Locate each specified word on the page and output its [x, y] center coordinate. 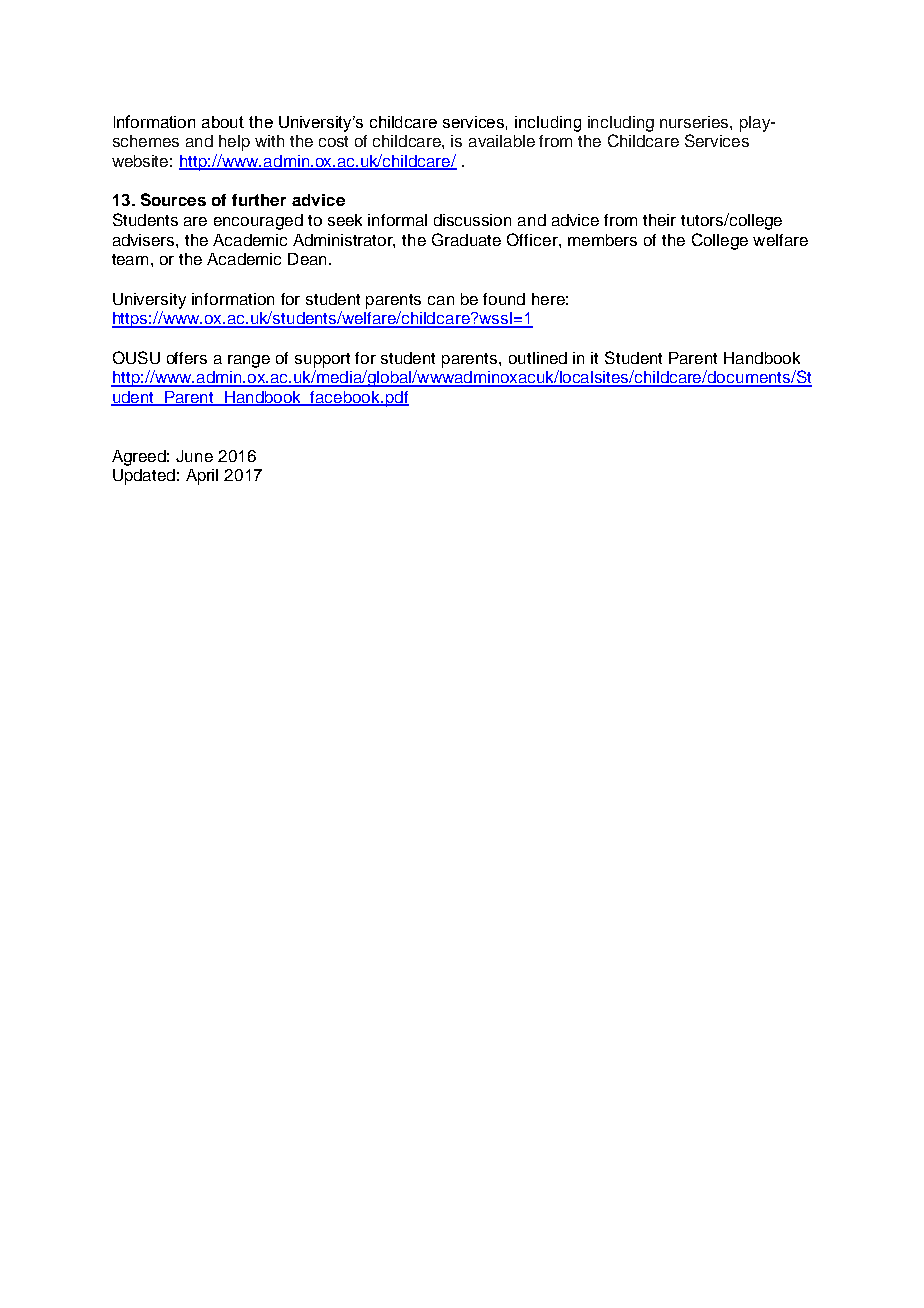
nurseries [695, 122]
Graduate [466, 239]
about [223, 122]
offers [187, 358]
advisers [145, 240]
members [602, 240]
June [194, 456]
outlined [538, 358]
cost [333, 141]
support [322, 360]
